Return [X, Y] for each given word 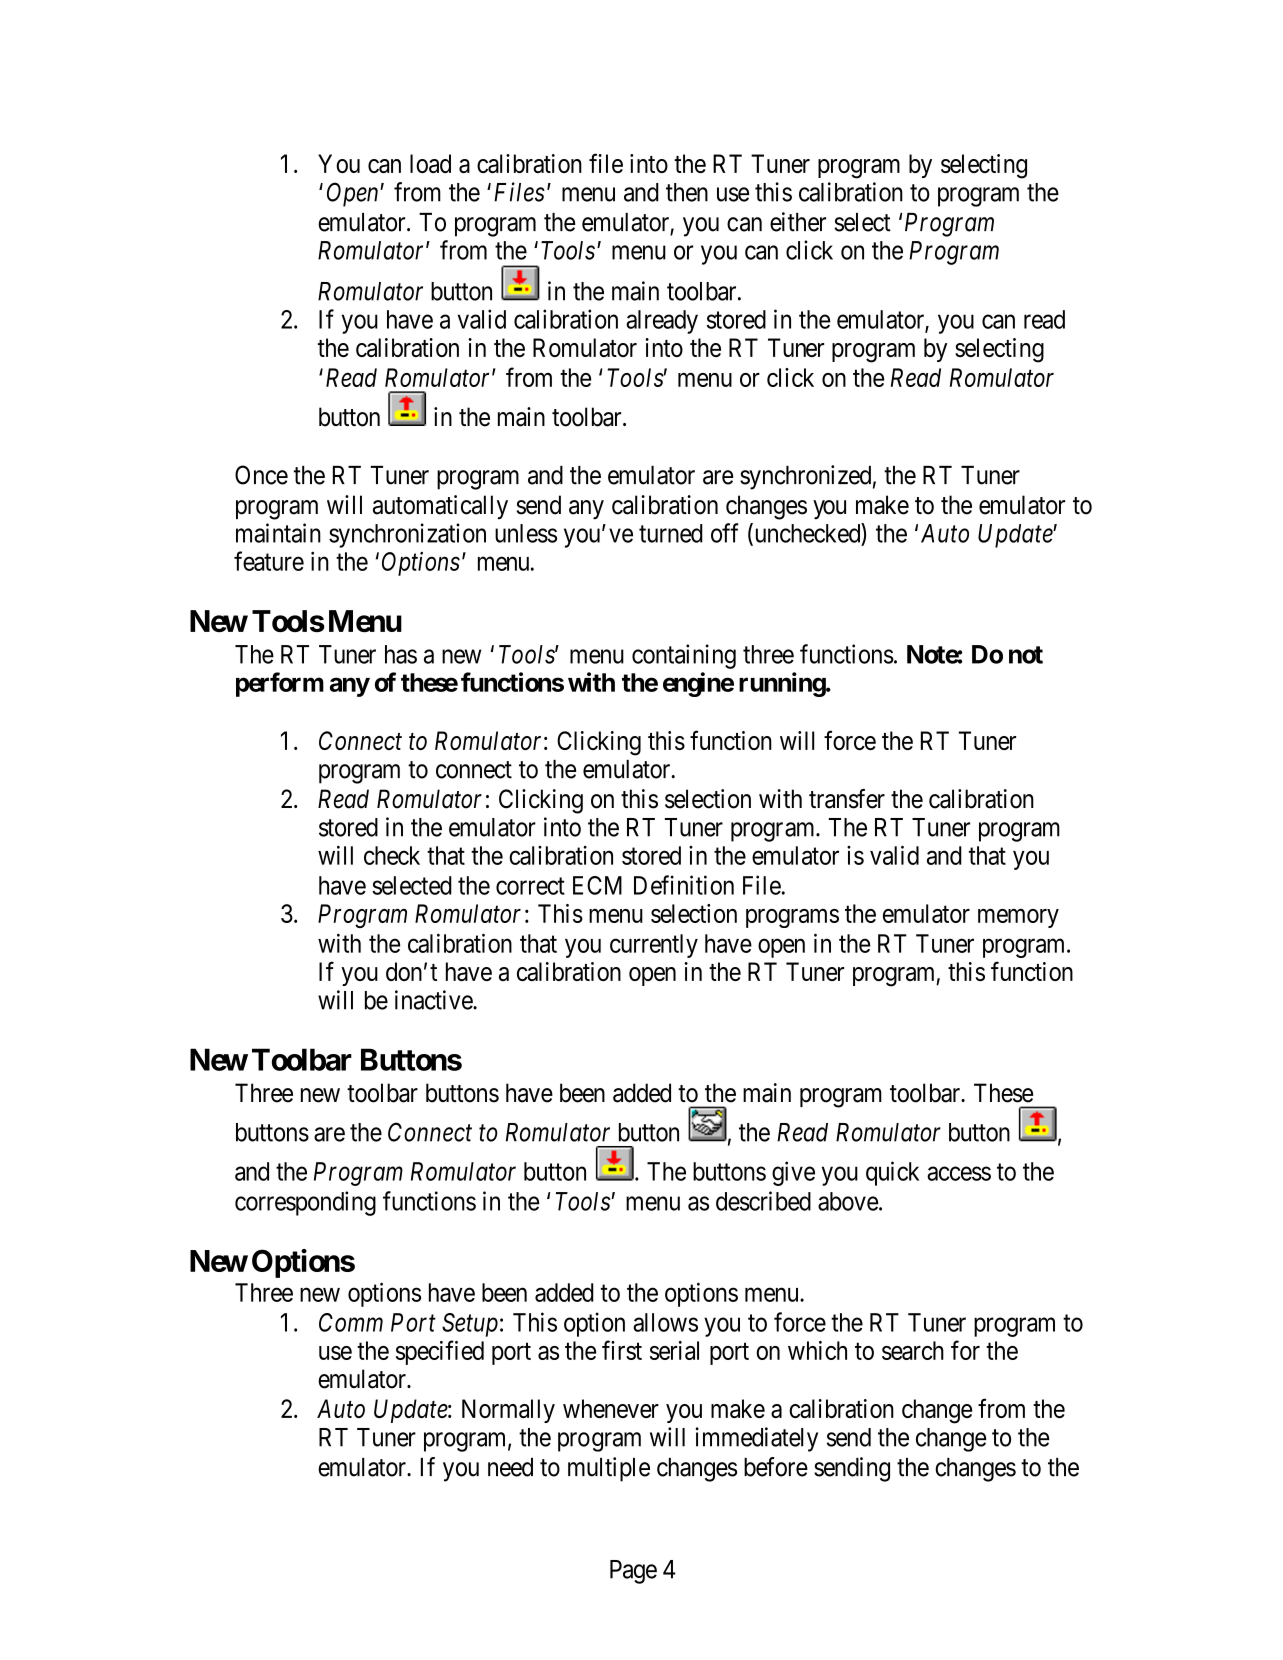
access [959, 1174]
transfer [847, 799]
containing [684, 656]
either [798, 222]
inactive [434, 1000]
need [510, 1467]
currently [654, 946]
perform [280, 684]
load [430, 163]
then [687, 192]
